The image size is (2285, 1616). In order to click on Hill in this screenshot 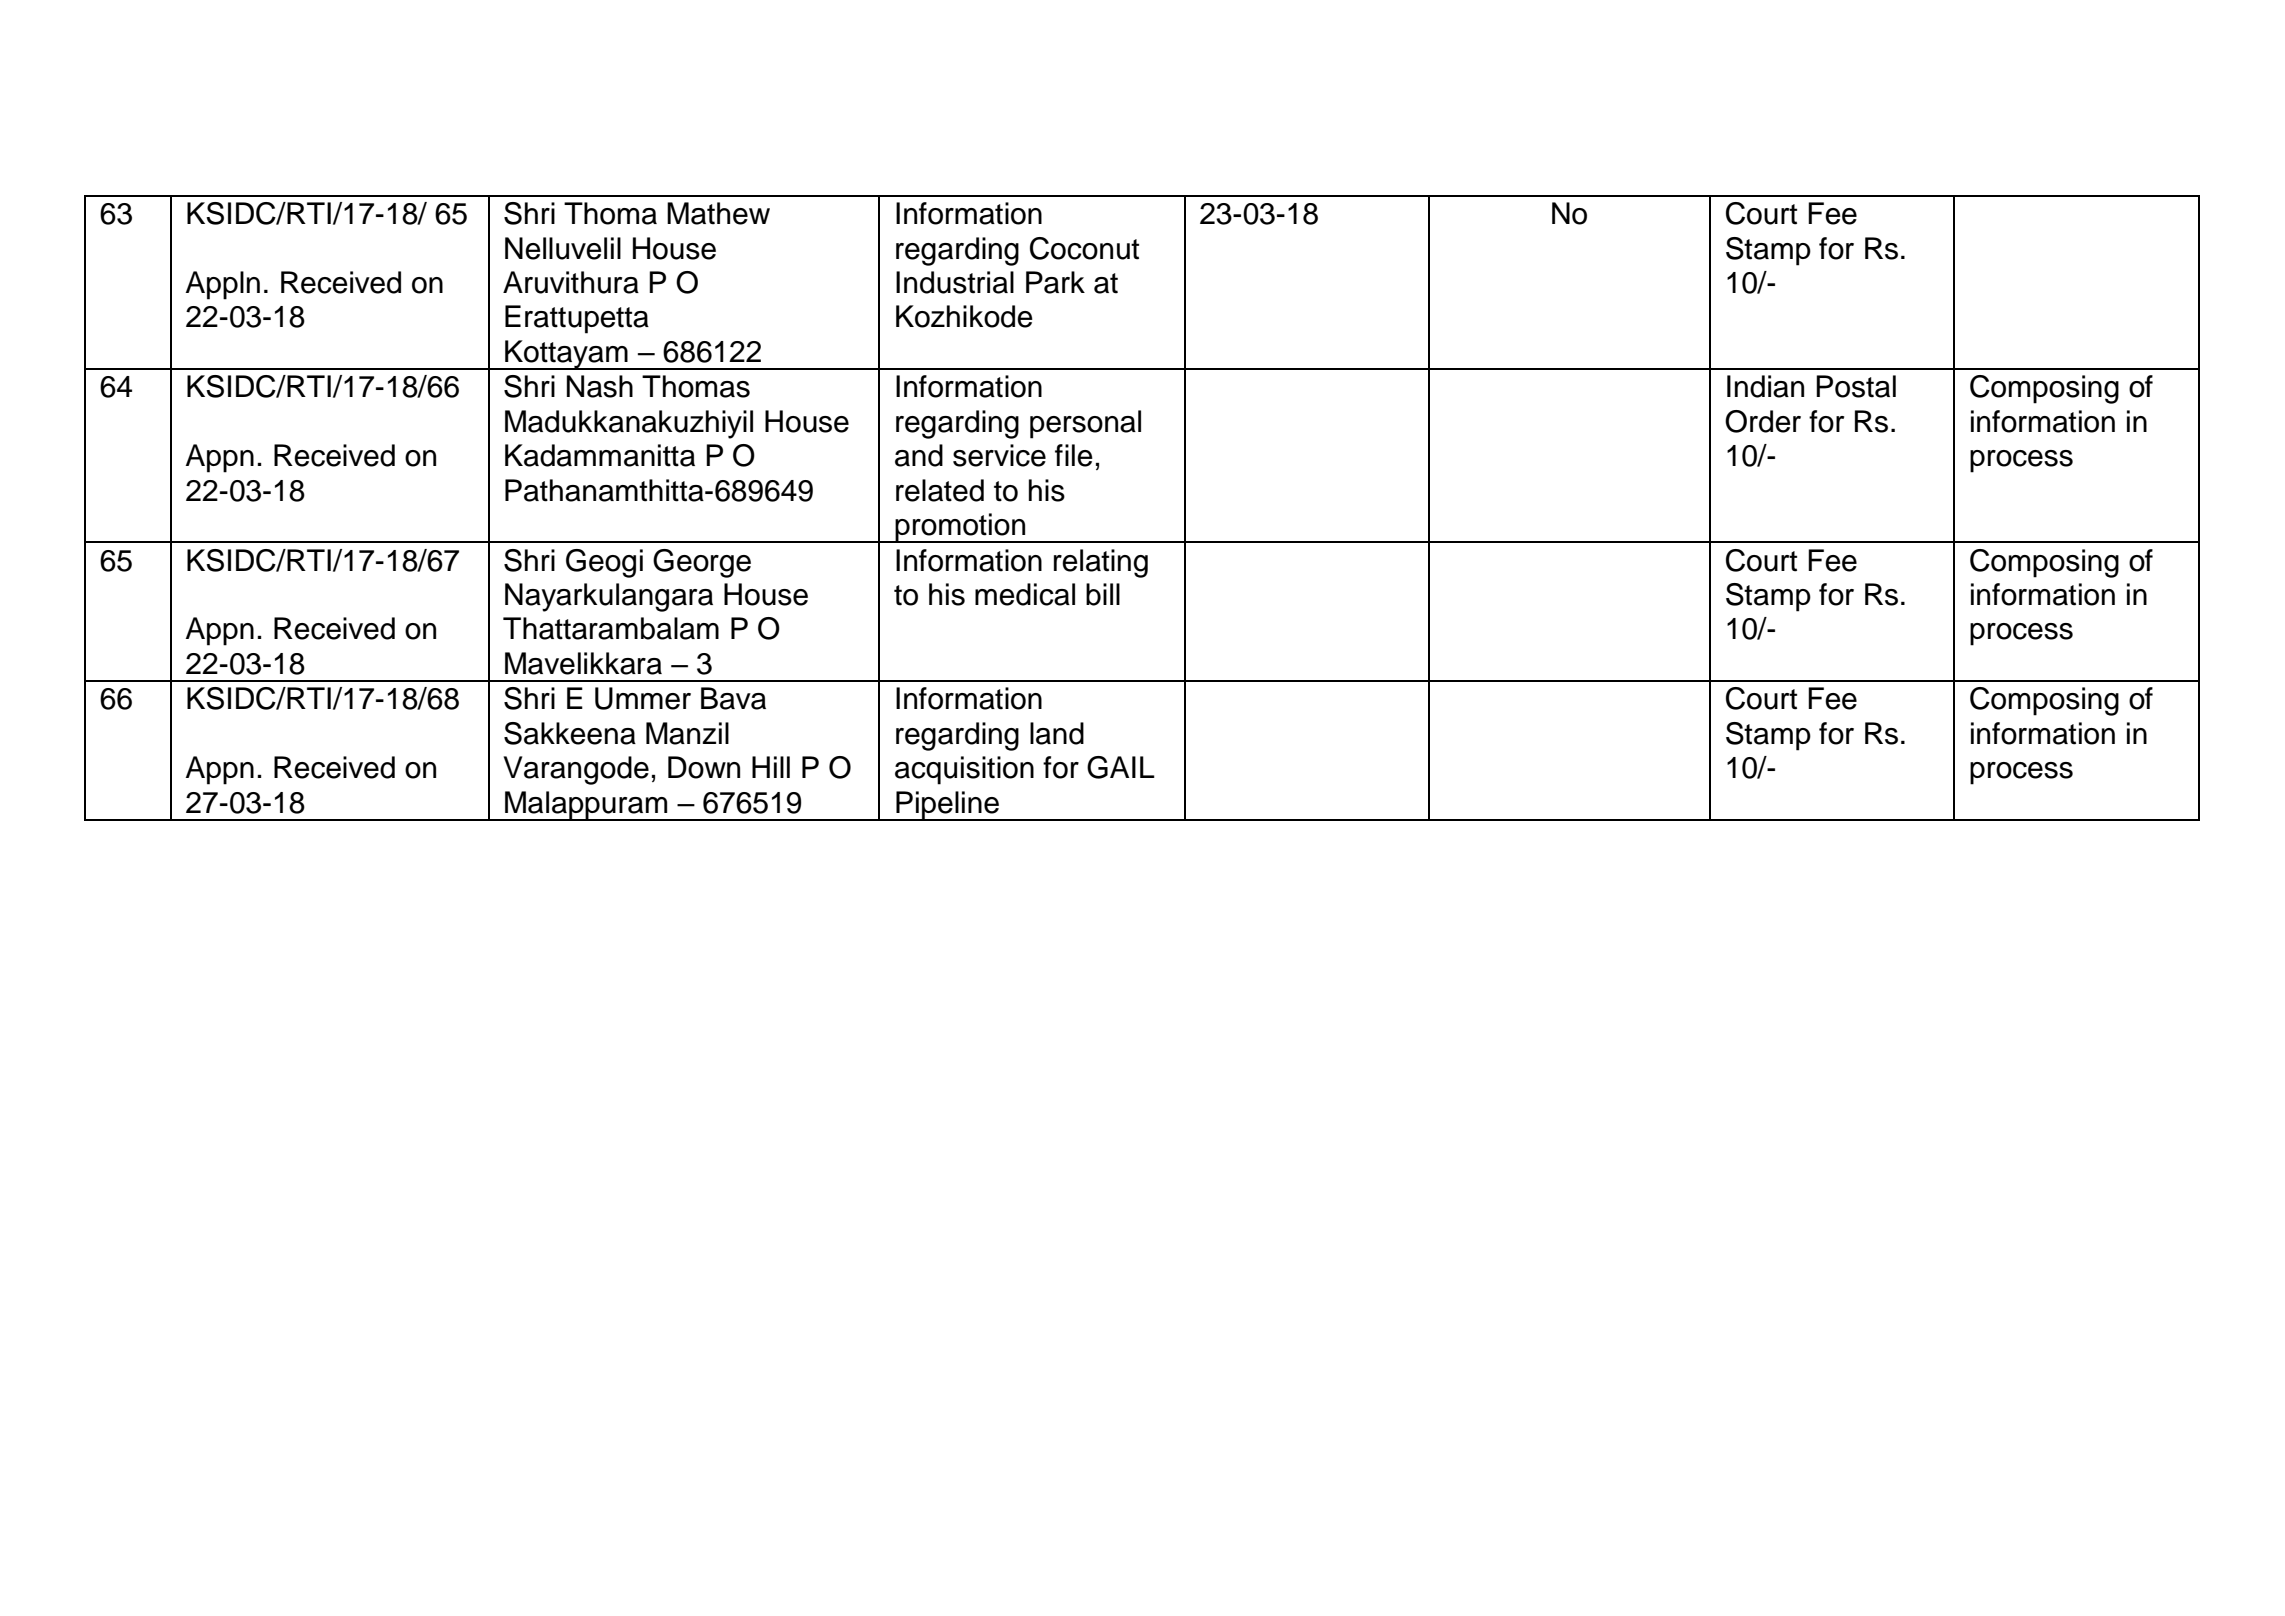, I will do `click(771, 767)`.
